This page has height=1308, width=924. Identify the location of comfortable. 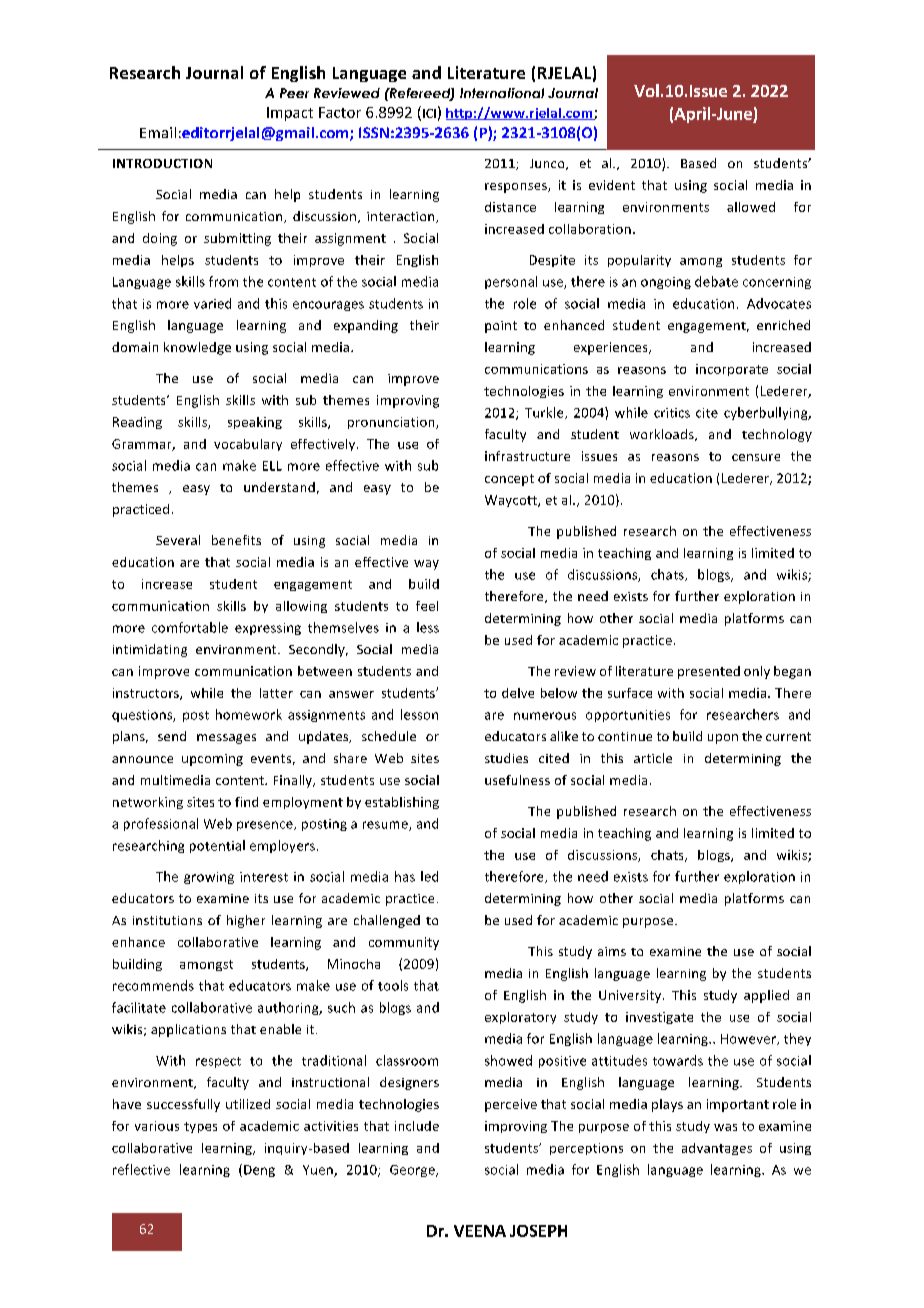
(190, 627).
